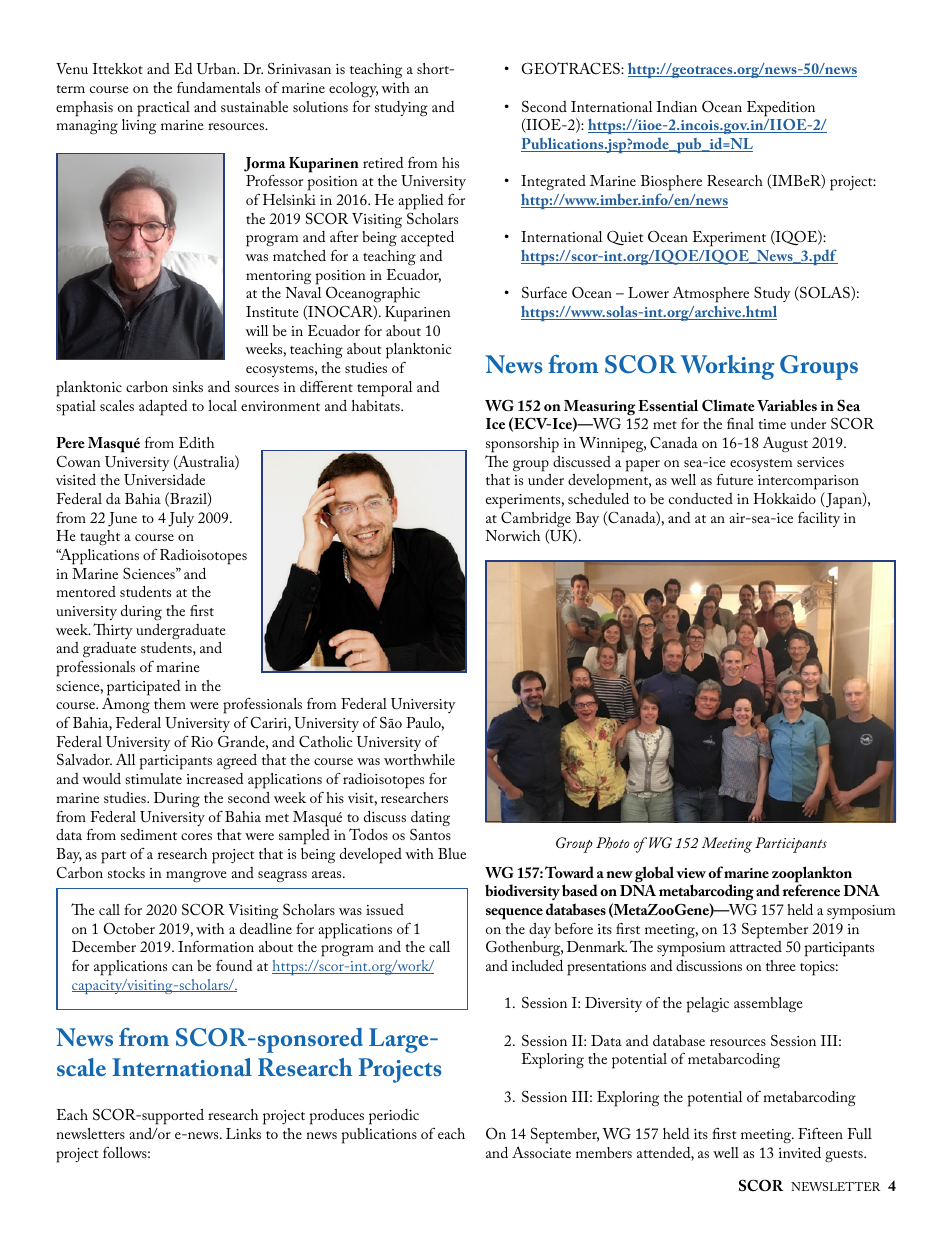  I want to click on invited, so click(800, 1152).
